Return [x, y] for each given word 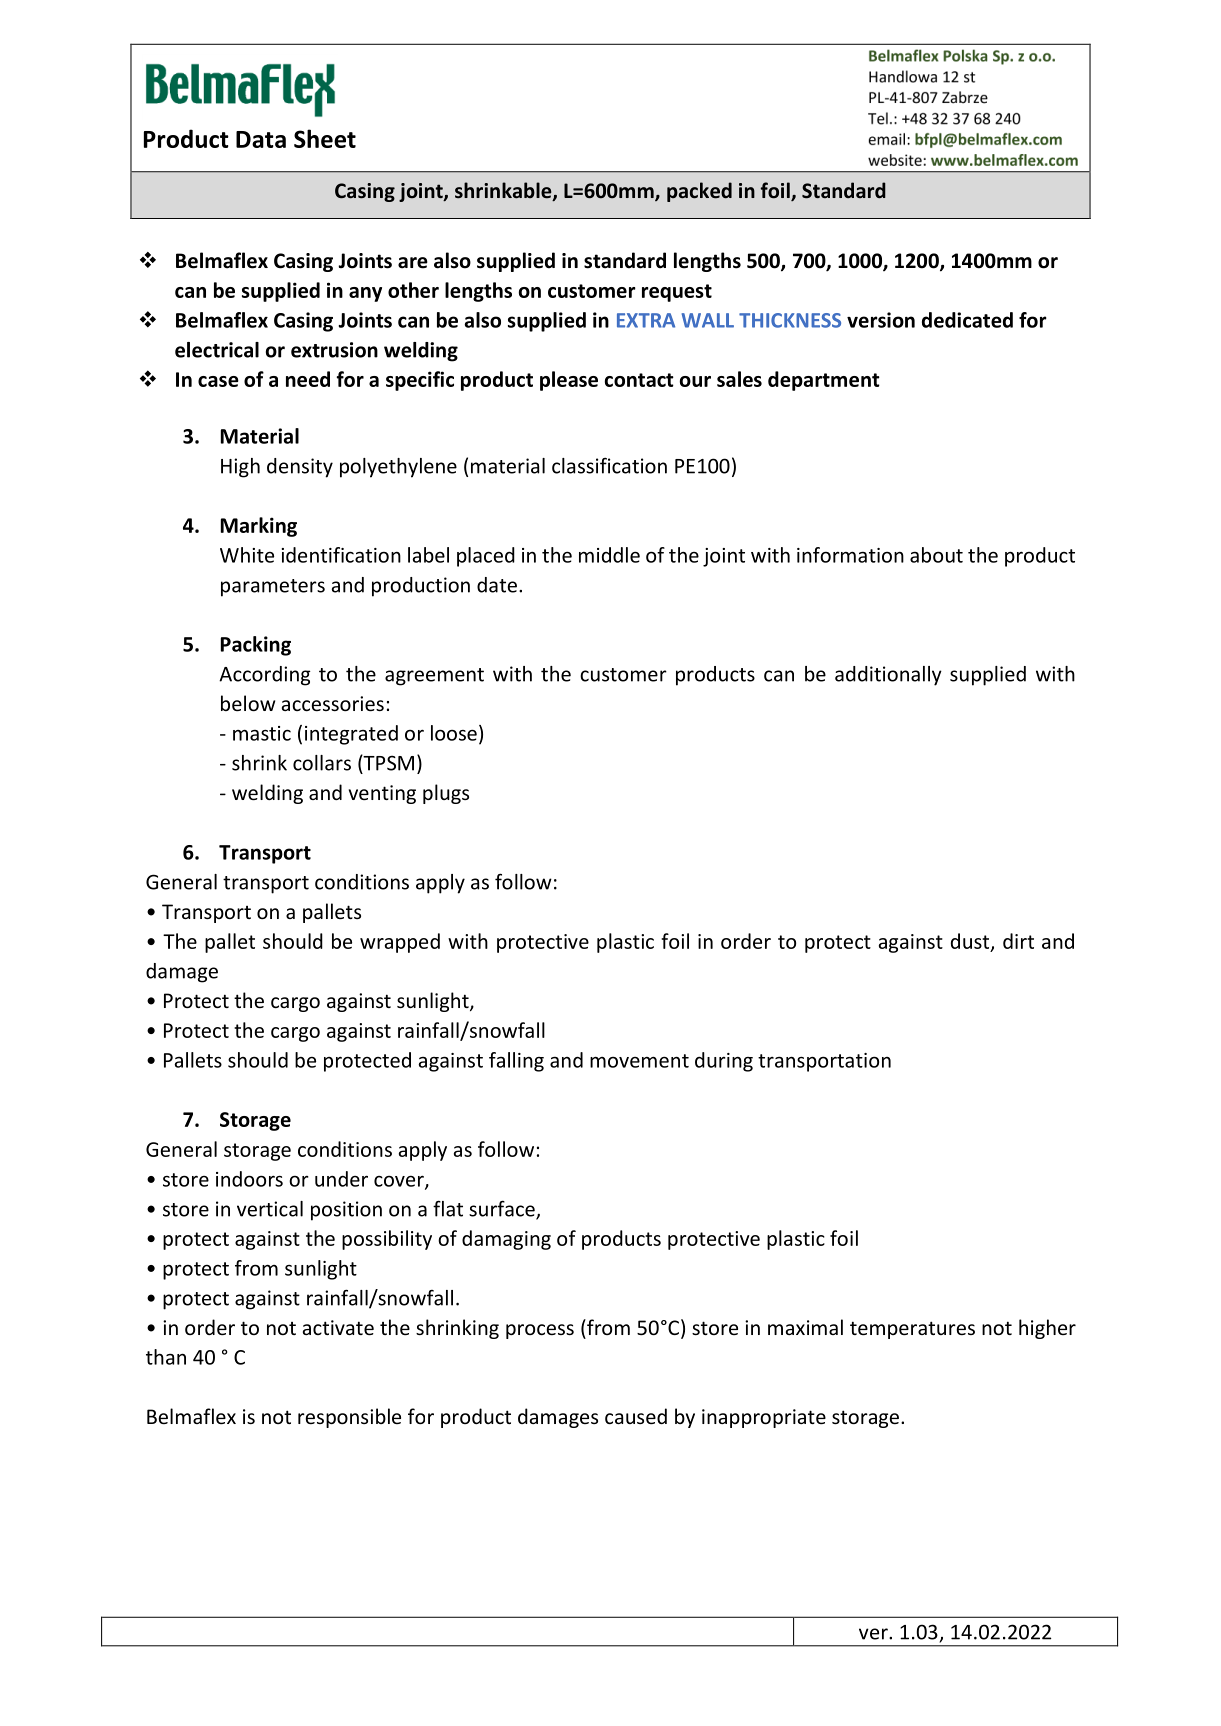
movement [639, 1061]
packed [699, 192]
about [936, 555]
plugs [446, 794]
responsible [349, 1418]
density [300, 468]
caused [636, 1416]
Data [261, 139]
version [881, 320]
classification [609, 465]
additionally [888, 676]
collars [322, 763]
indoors [249, 1179]
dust [971, 942]
